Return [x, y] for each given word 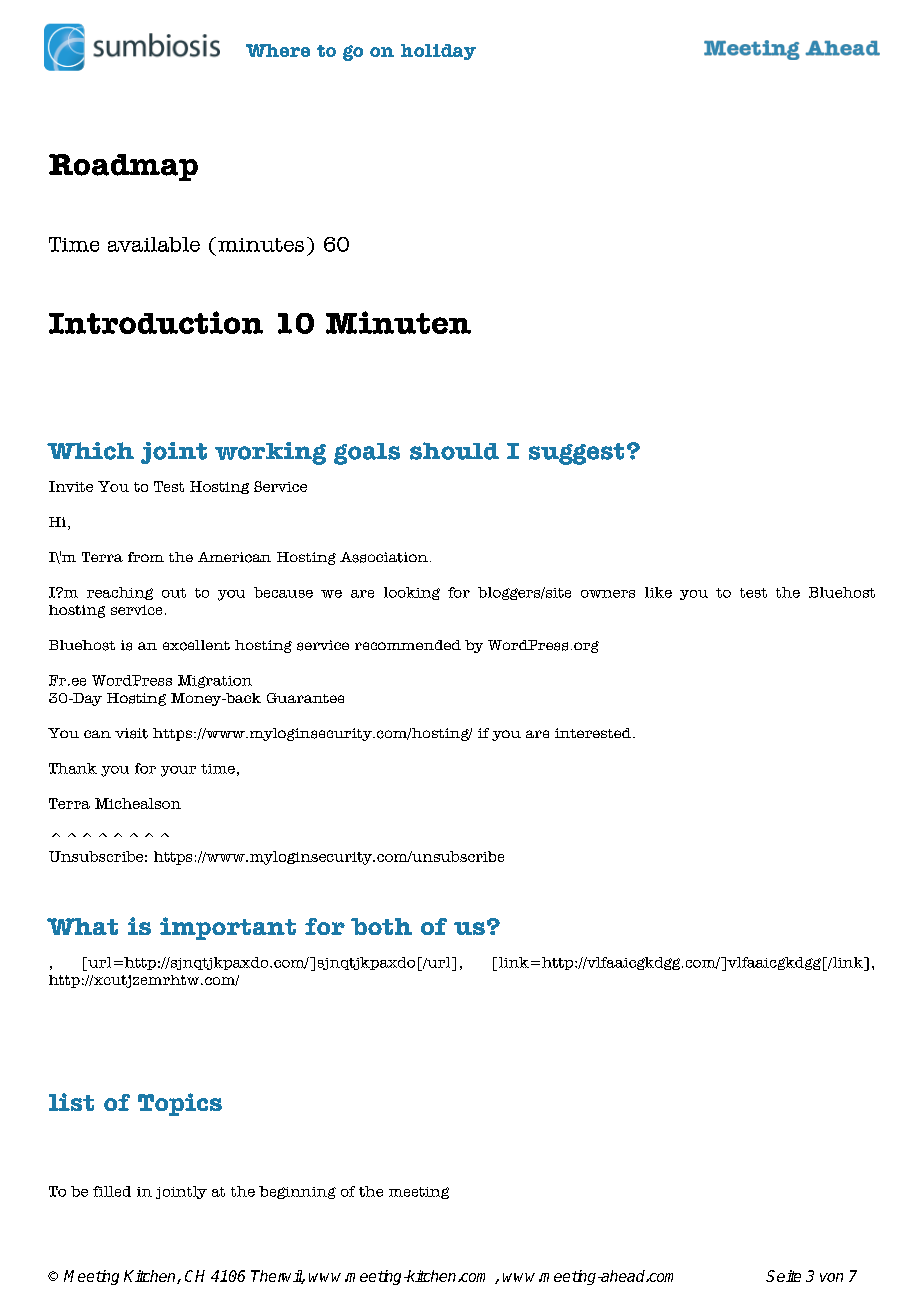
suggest [576, 454]
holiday [438, 52]
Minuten [398, 322]
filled [112, 1191]
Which [90, 451]
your [178, 771]
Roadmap [123, 167]
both [381, 926]
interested [594, 733]
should [454, 451]
